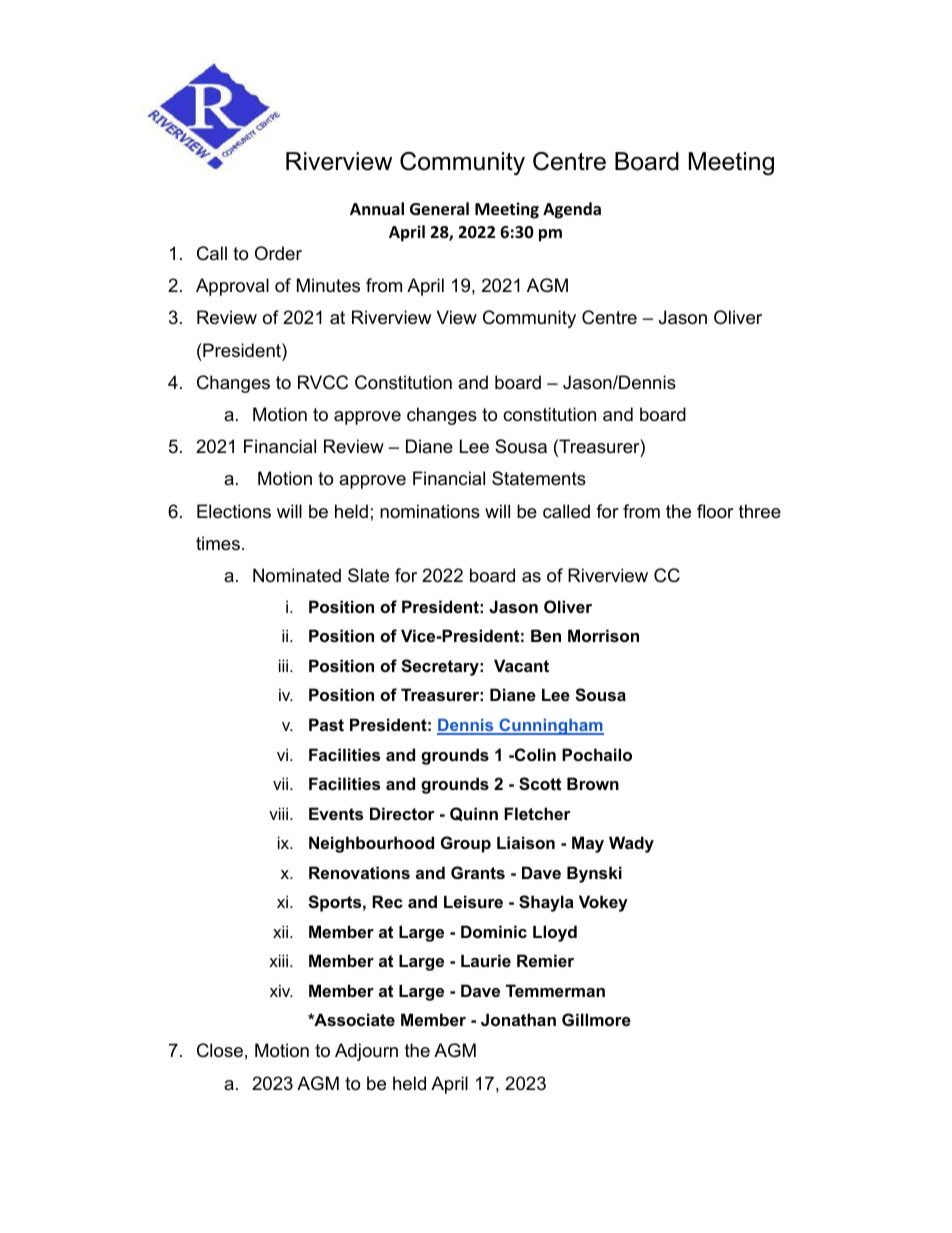 The image size is (952, 1233). What do you see at coordinates (518, 1019) in the page?
I see `Jonathan` at bounding box center [518, 1019].
